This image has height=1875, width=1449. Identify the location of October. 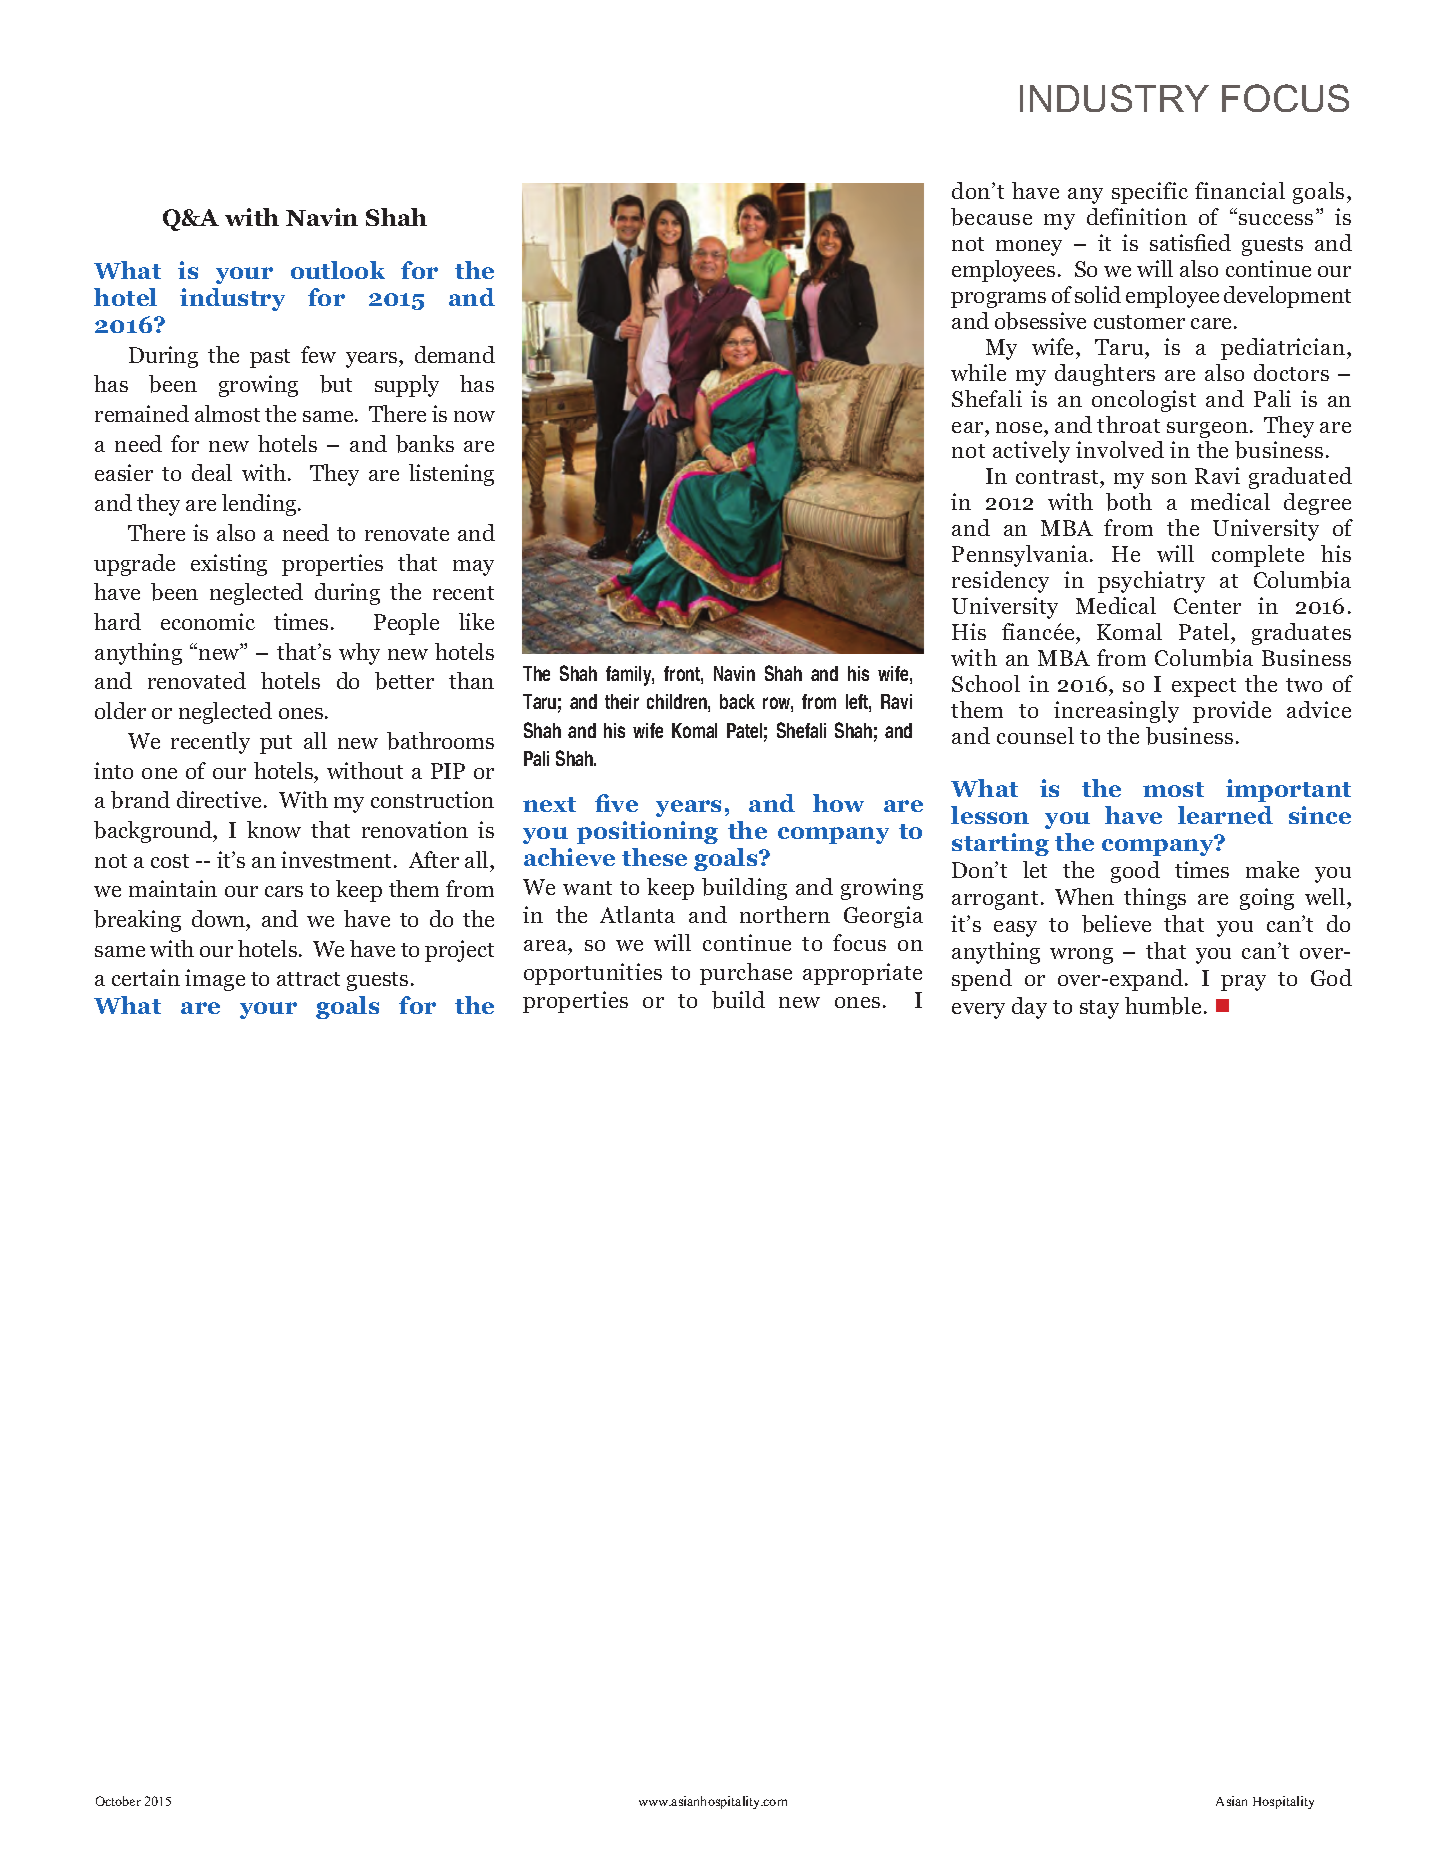
(118, 1801).
